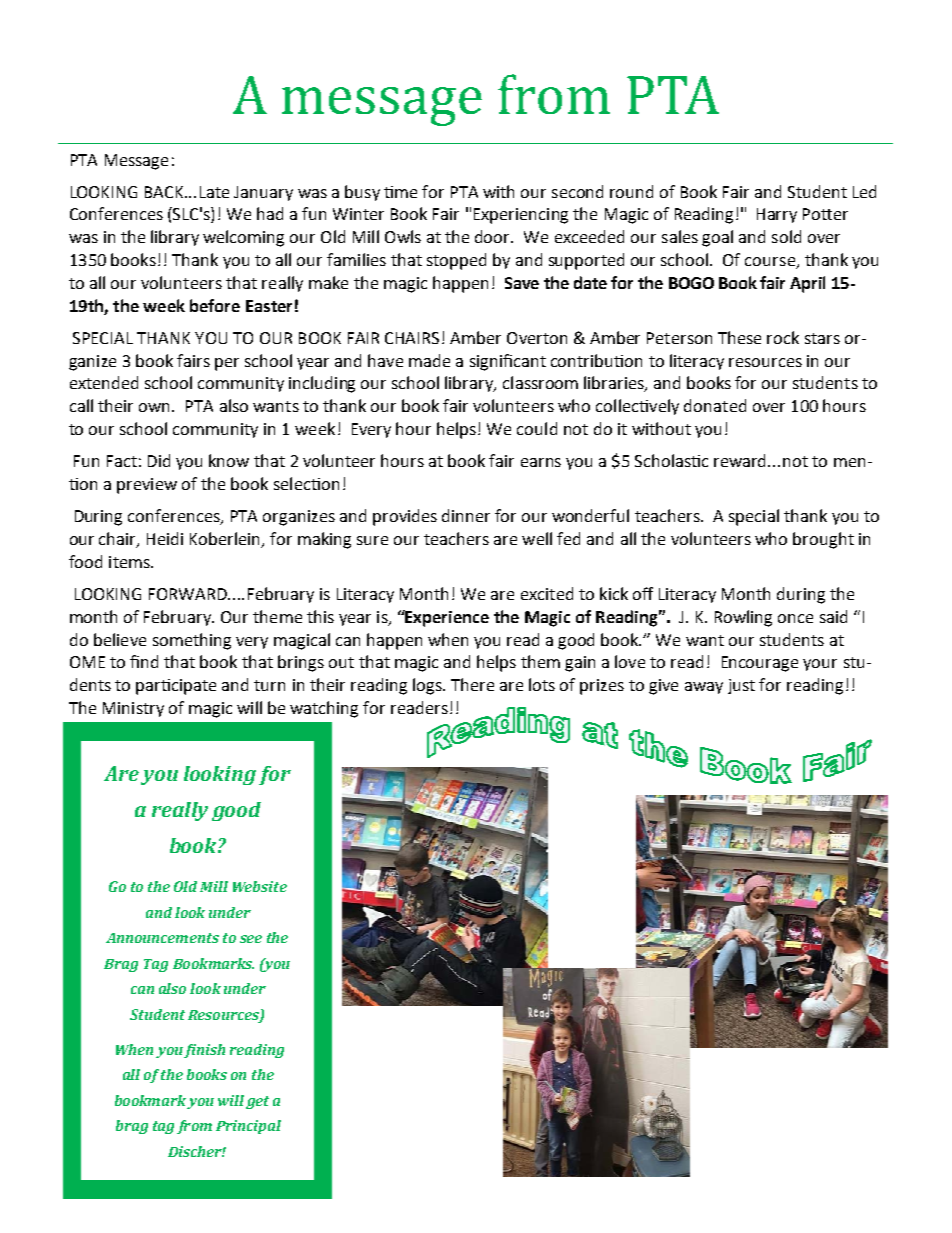 The width and height of the screenshot is (952, 1233). What do you see at coordinates (159, 460) in the screenshot?
I see `Did` at bounding box center [159, 460].
